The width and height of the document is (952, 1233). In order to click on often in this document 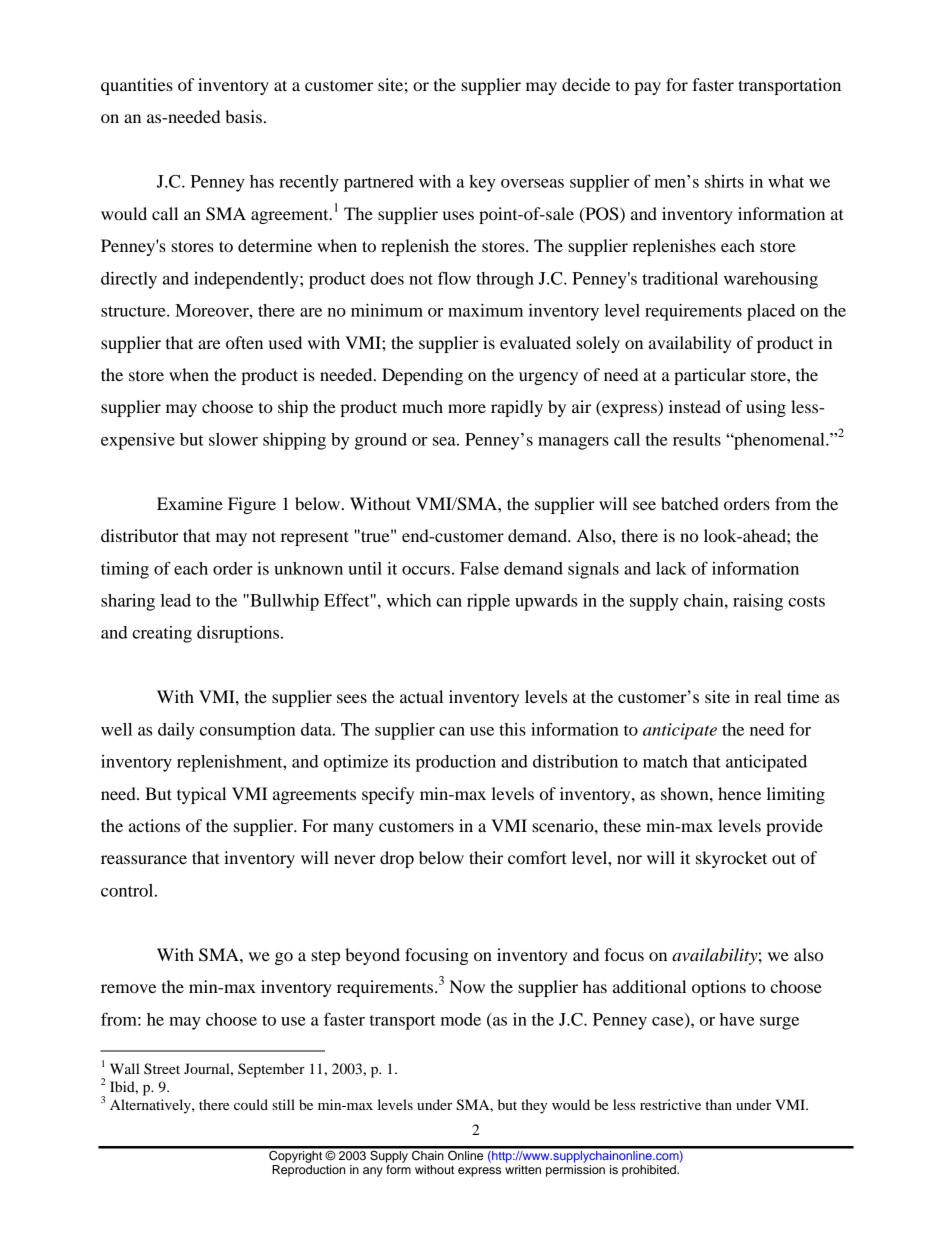, I will do `click(244, 342)`.
